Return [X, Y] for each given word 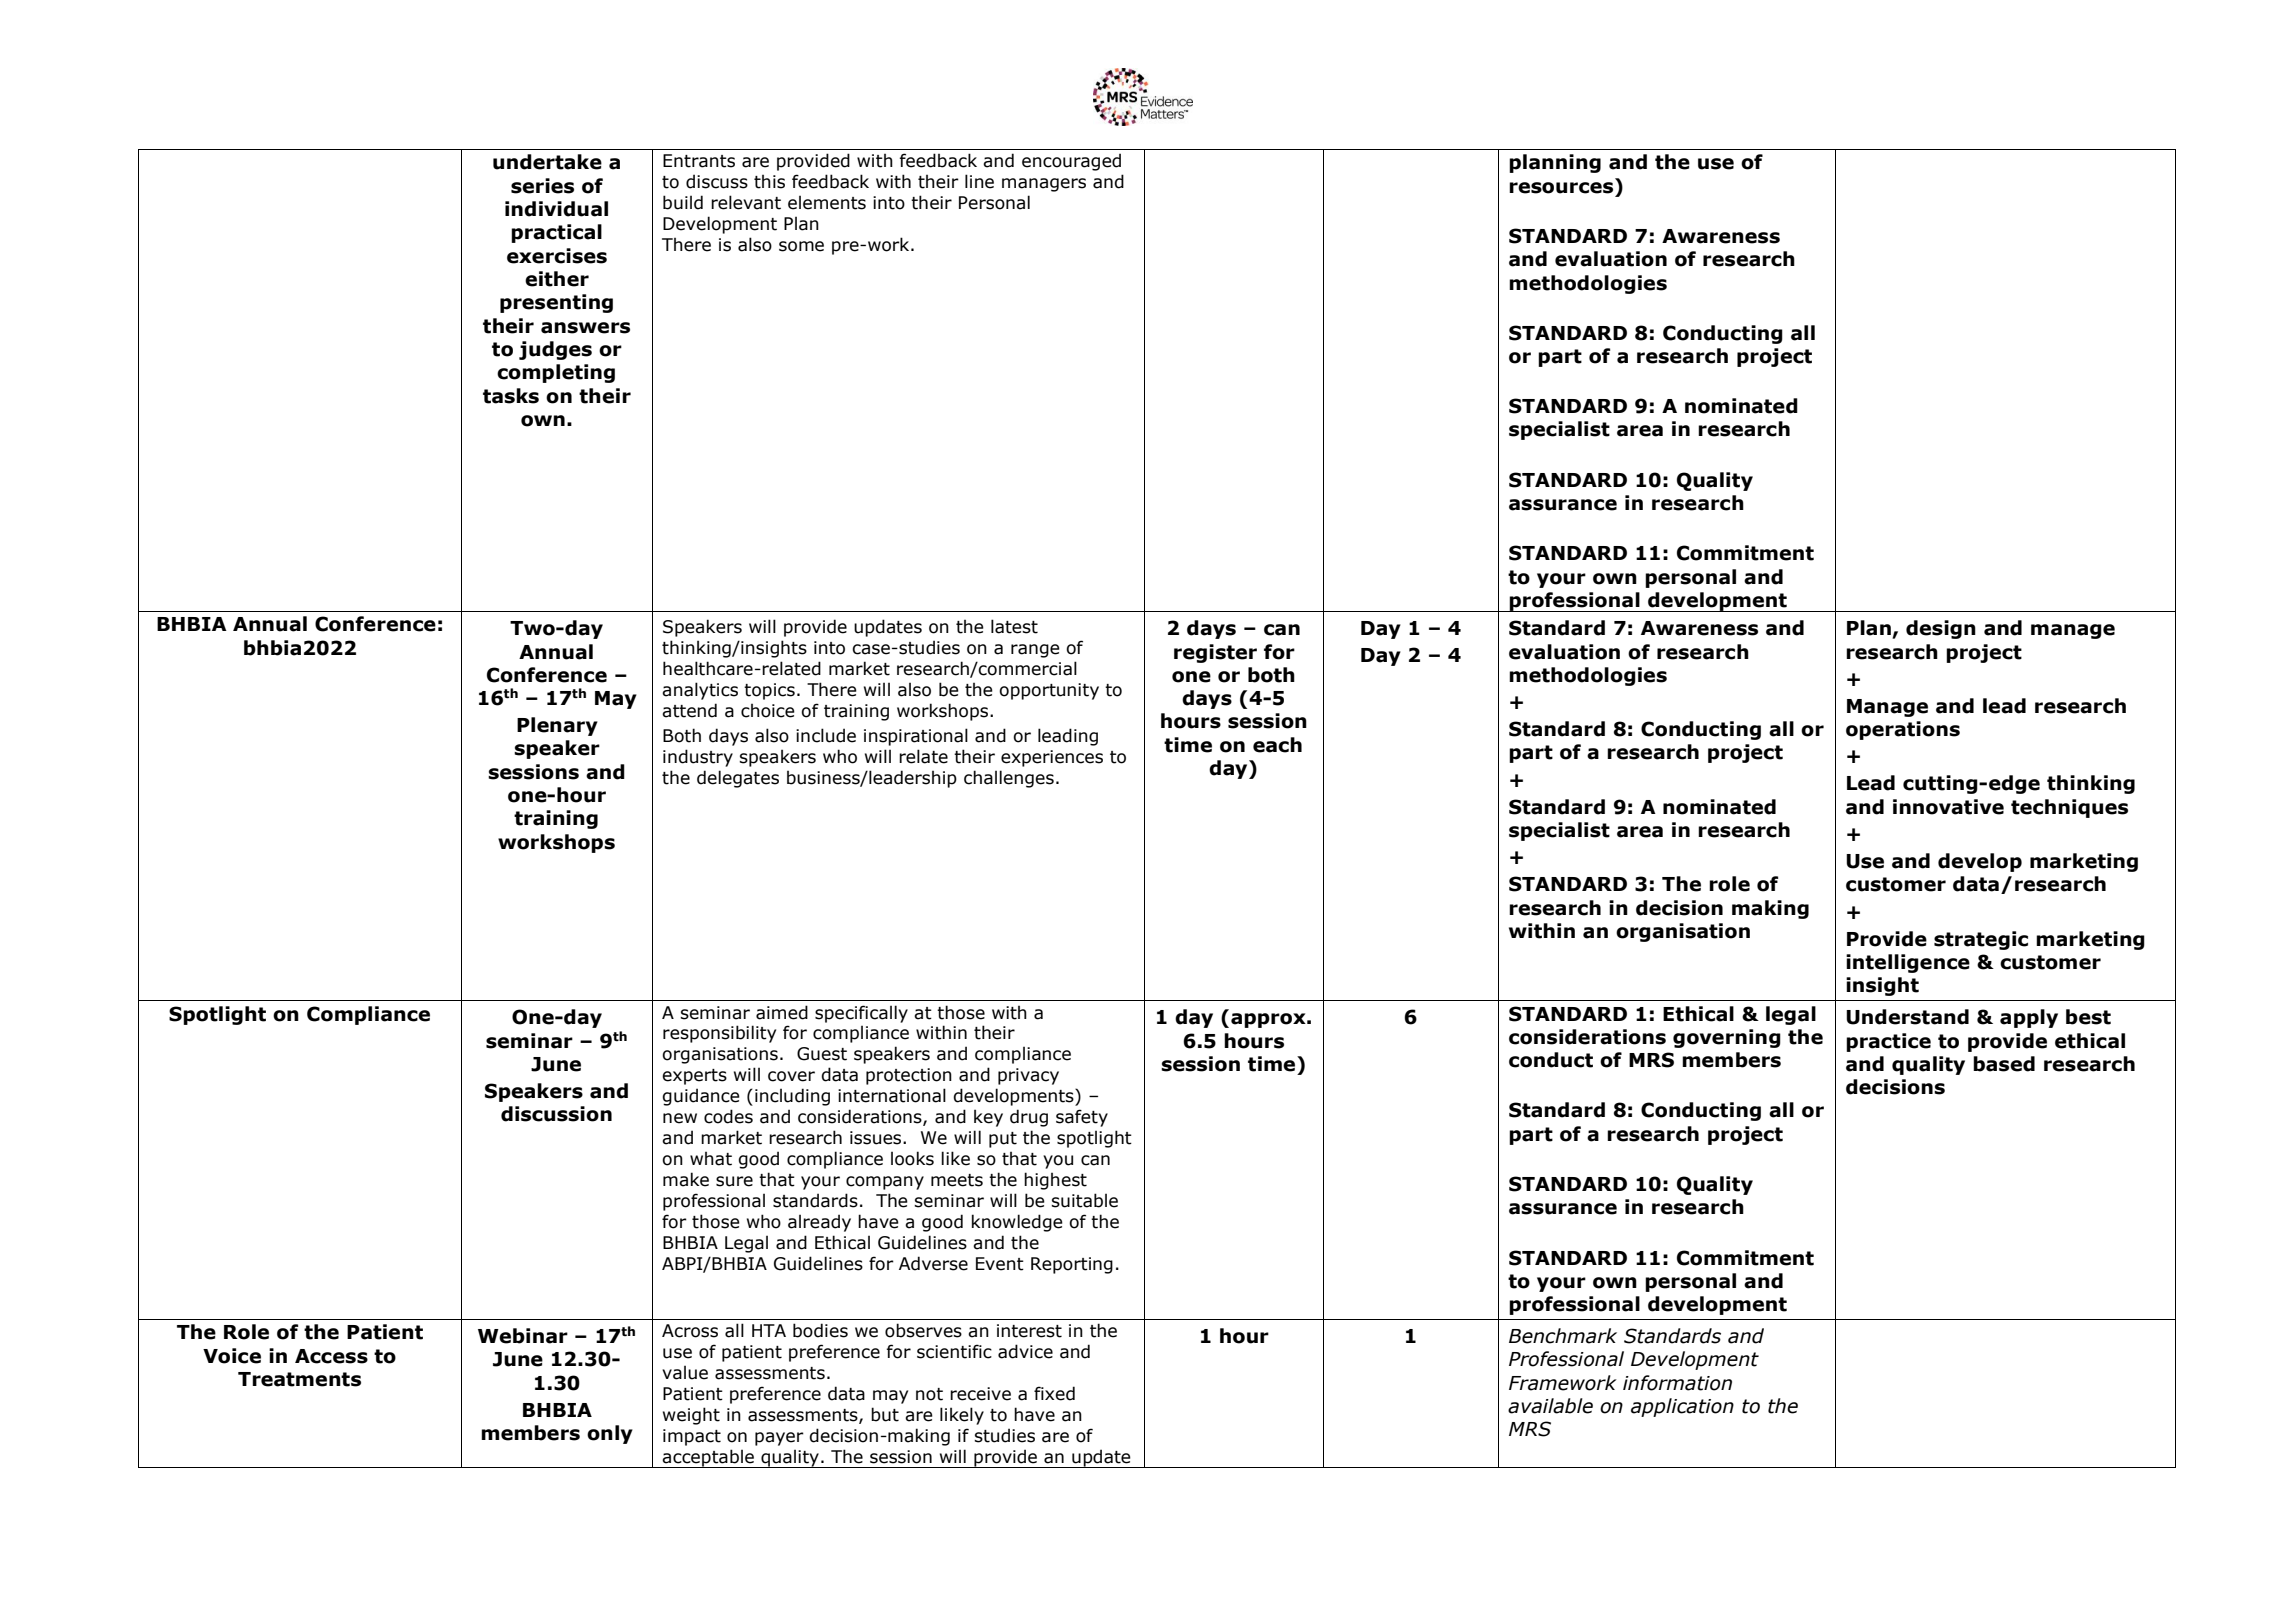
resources [1561, 188]
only [610, 1434]
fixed [1054, 1393]
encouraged [1071, 162]
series [542, 186]
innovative [1948, 807]
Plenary [557, 726]
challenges [1009, 779]
